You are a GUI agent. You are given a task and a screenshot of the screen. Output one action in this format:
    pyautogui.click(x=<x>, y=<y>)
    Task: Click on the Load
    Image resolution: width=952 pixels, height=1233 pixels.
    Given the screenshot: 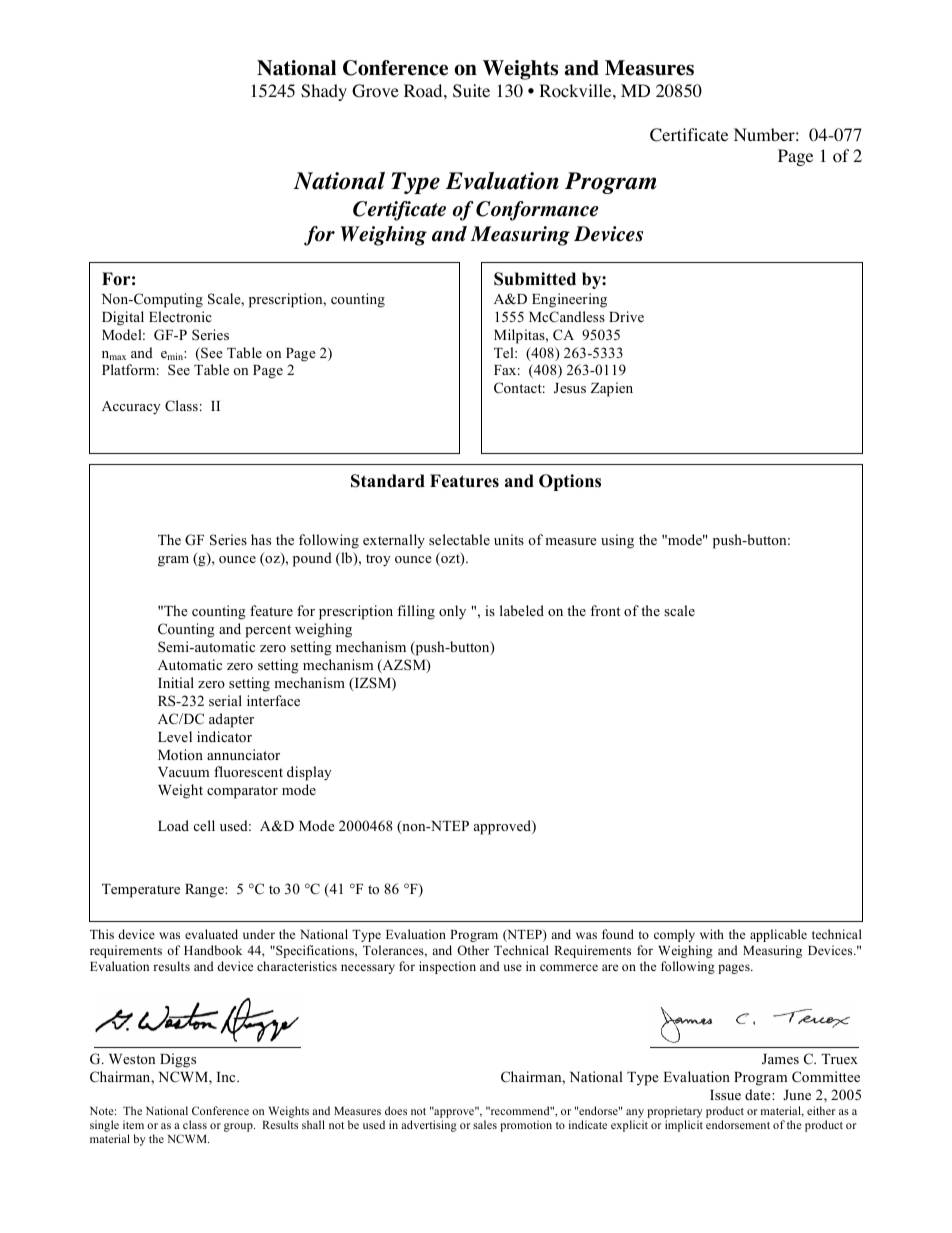 What is the action you would take?
    pyautogui.click(x=173, y=825)
